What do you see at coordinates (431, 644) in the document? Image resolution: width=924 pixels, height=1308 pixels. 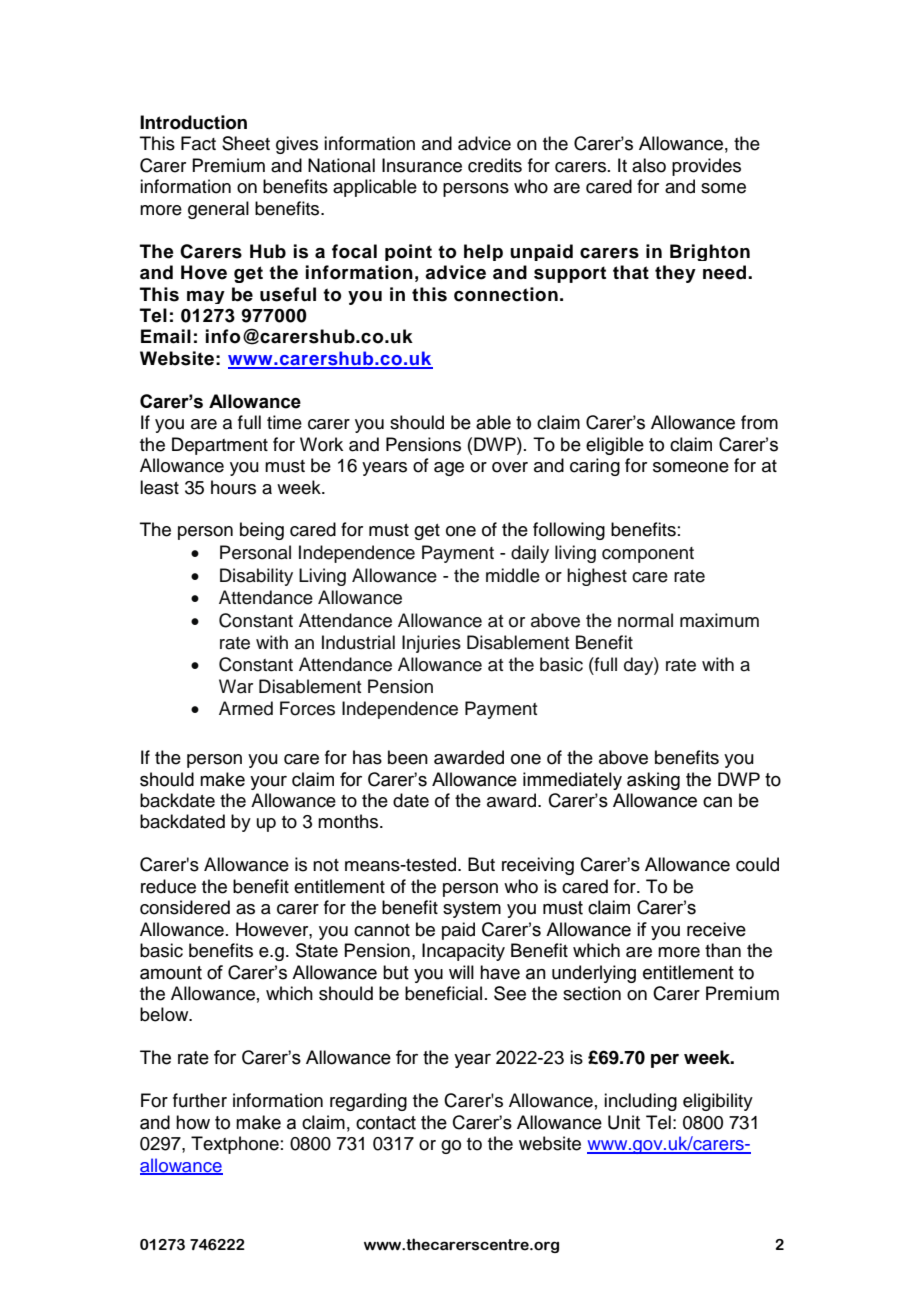 I see `Injuries` at bounding box center [431, 644].
